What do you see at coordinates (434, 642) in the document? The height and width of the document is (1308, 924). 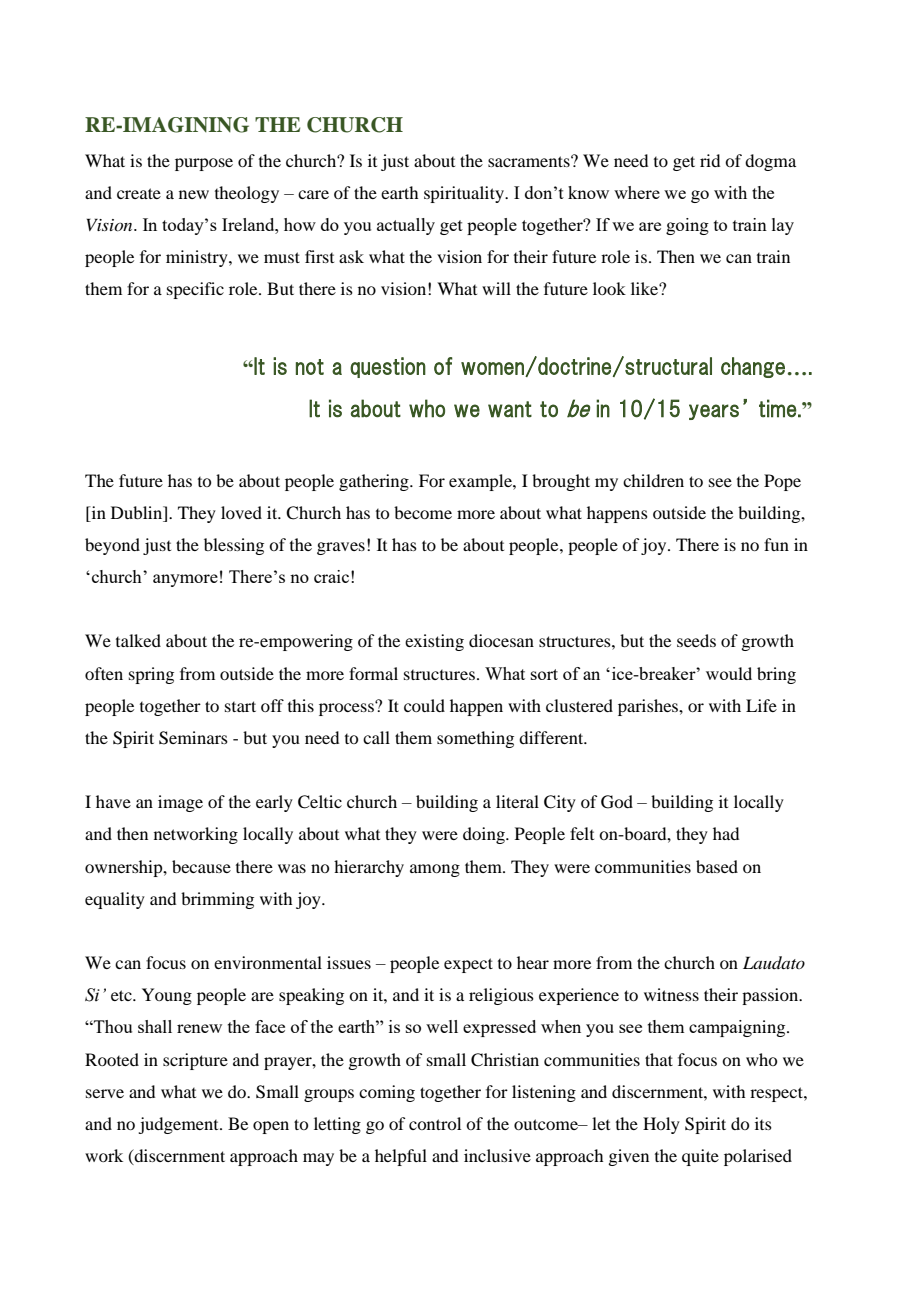 I see `existing` at bounding box center [434, 642].
